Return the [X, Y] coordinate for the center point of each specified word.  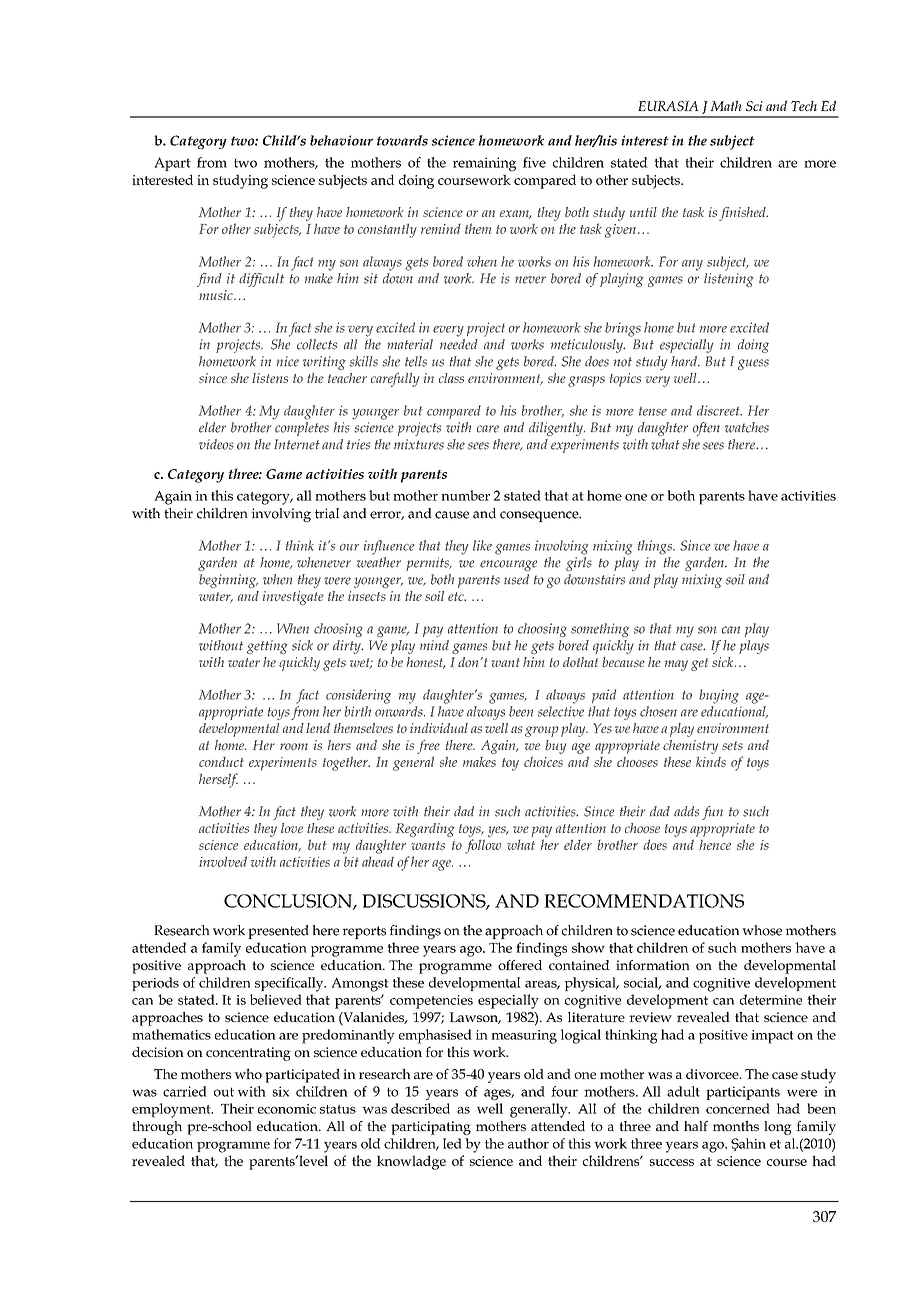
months [736, 1126]
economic [287, 1109]
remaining [484, 164]
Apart [172, 164]
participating [431, 1128]
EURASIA [668, 106]
